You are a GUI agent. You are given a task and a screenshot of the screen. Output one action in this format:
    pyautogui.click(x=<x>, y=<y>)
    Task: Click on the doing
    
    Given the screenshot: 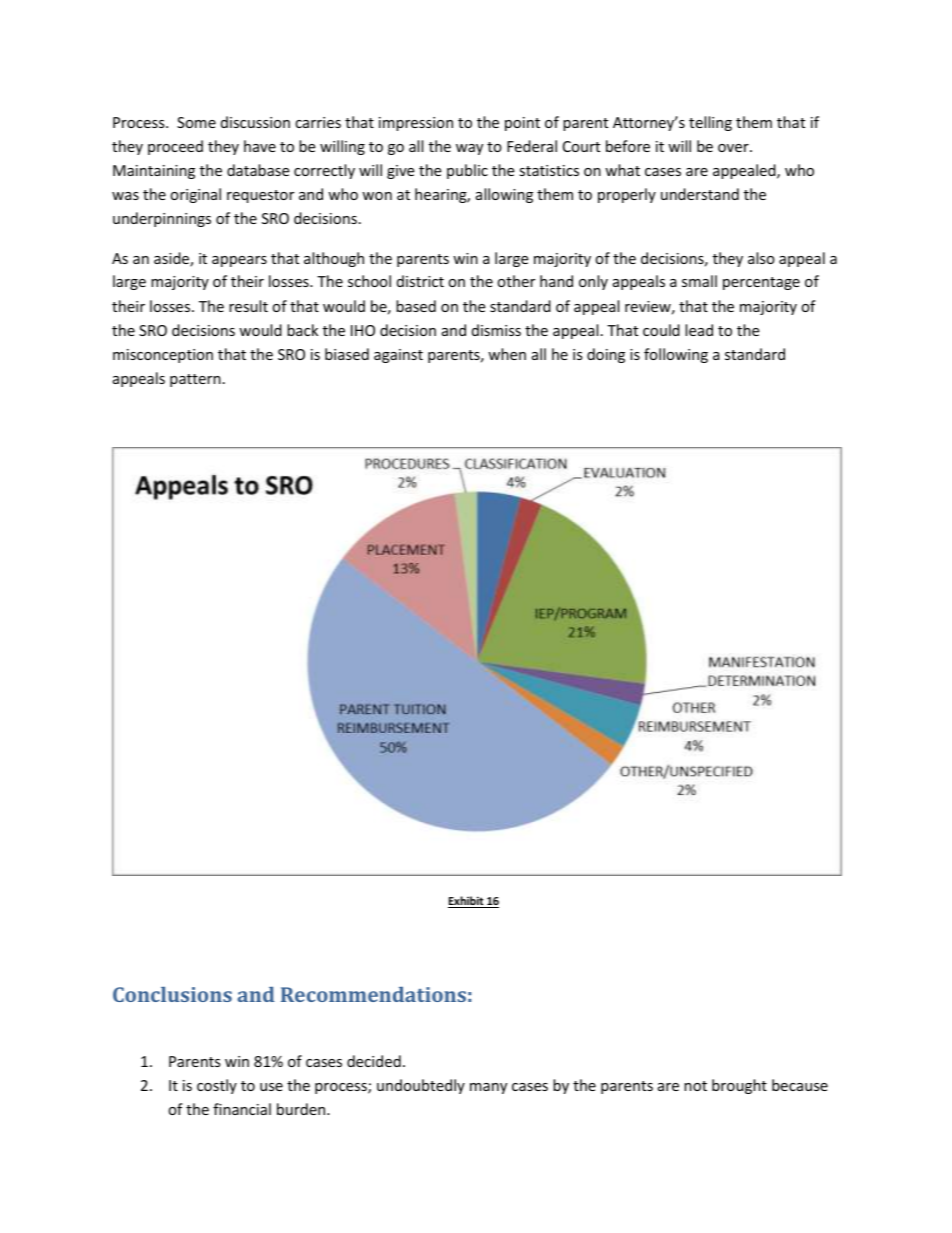 What is the action you would take?
    pyautogui.click(x=606, y=355)
